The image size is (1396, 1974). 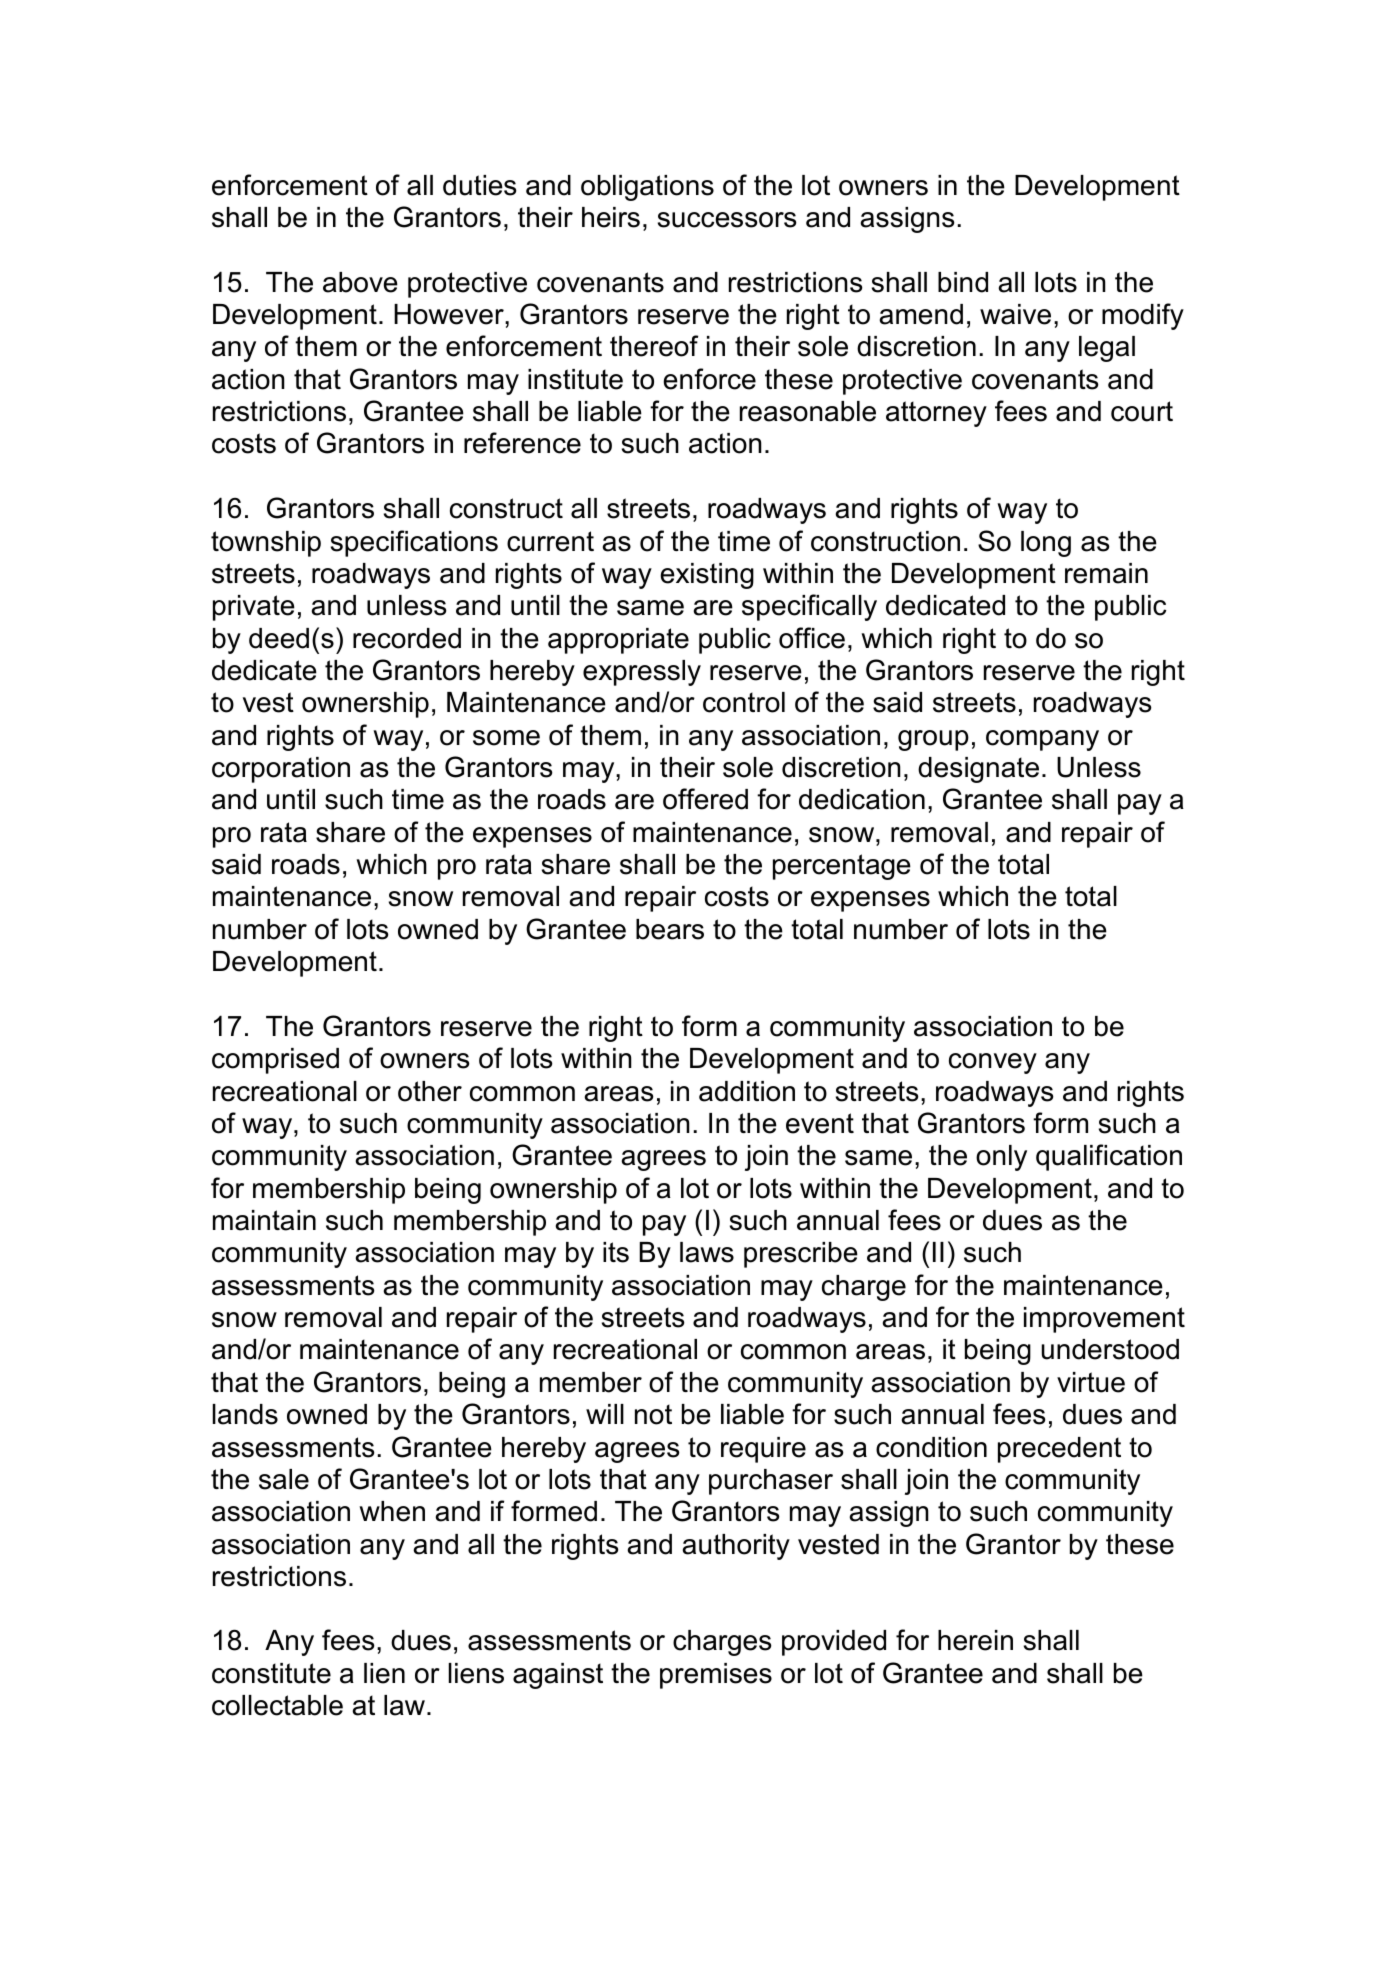 What do you see at coordinates (744, 702) in the page?
I see `control` at bounding box center [744, 702].
